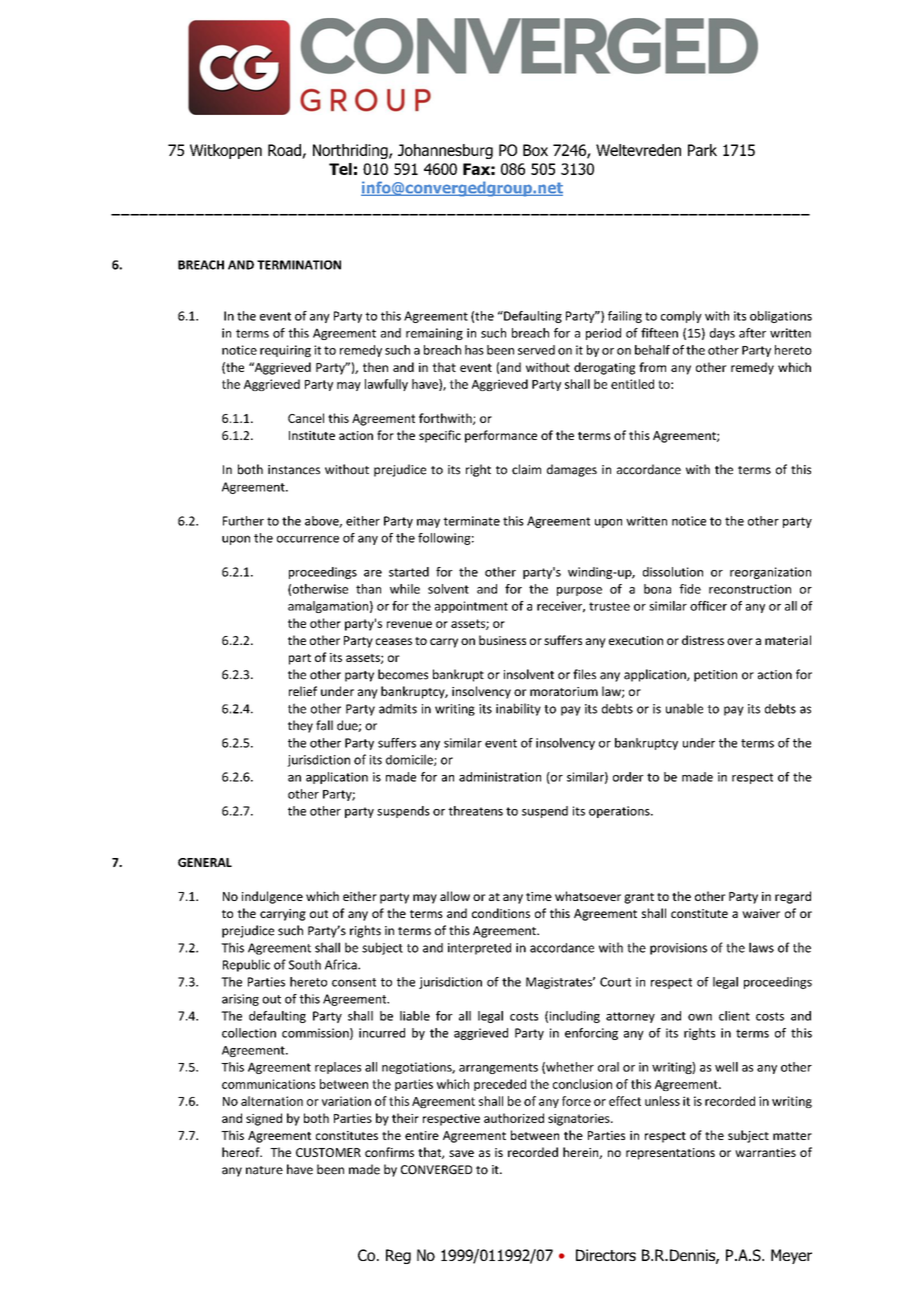 This page has height=1308, width=924. Describe the element at coordinates (518, 709) in the page. I see `inability` at that location.
